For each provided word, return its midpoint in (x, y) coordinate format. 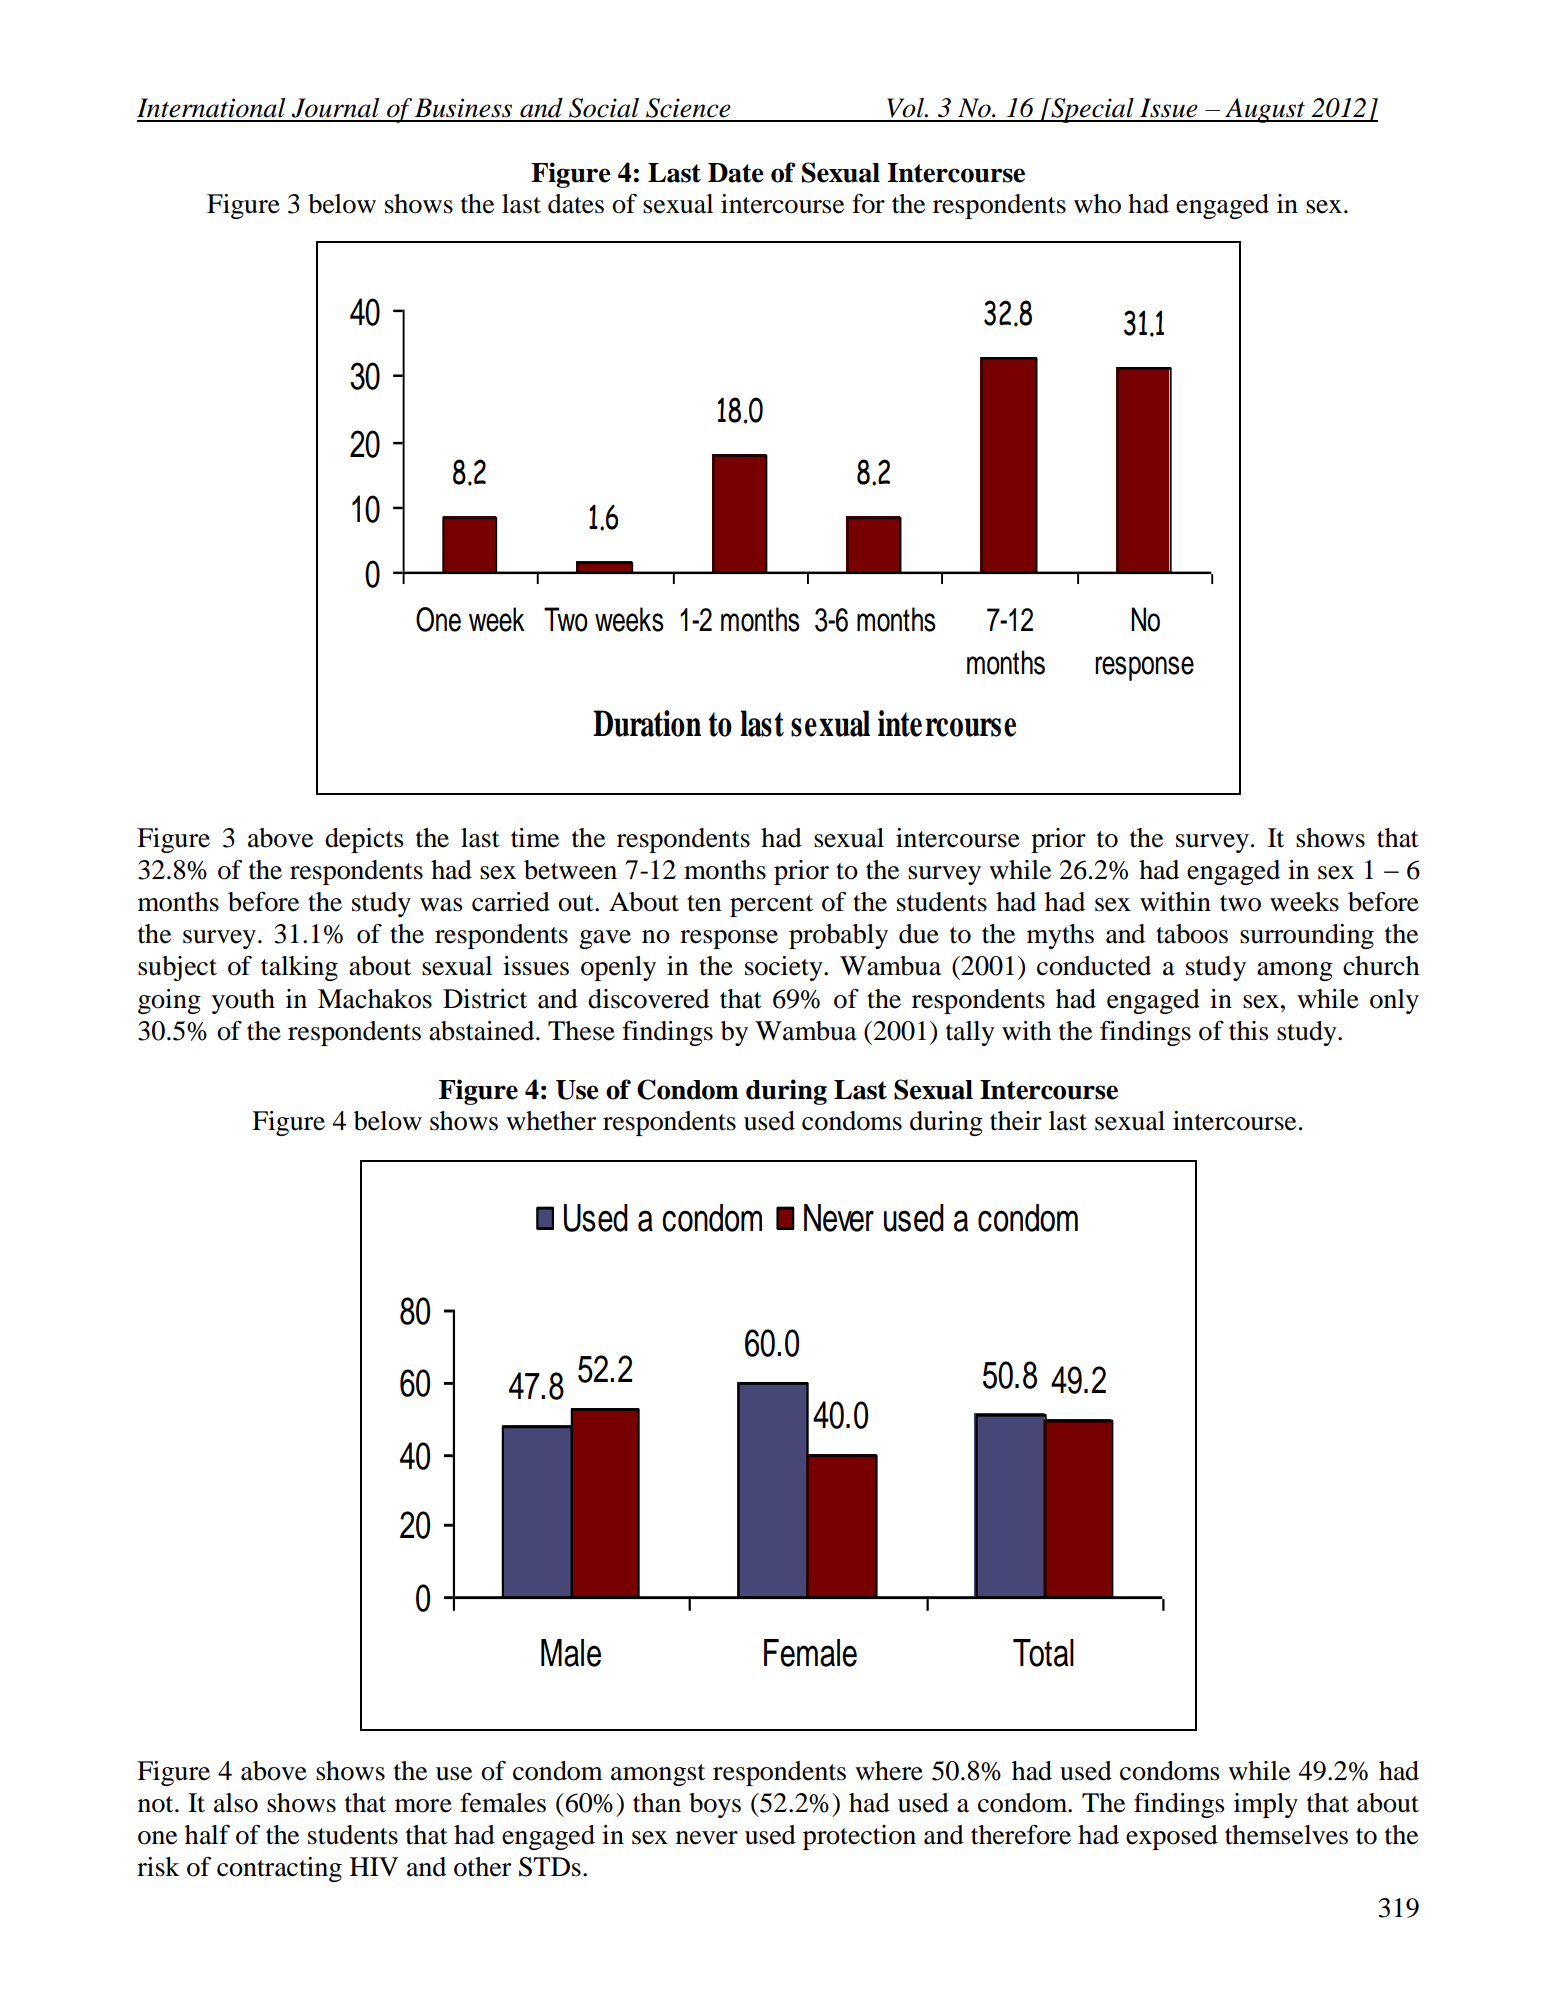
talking (299, 968)
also (236, 1803)
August (1265, 110)
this (1249, 1031)
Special (1092, 110)
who (1097, 204)
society (785, 968)
